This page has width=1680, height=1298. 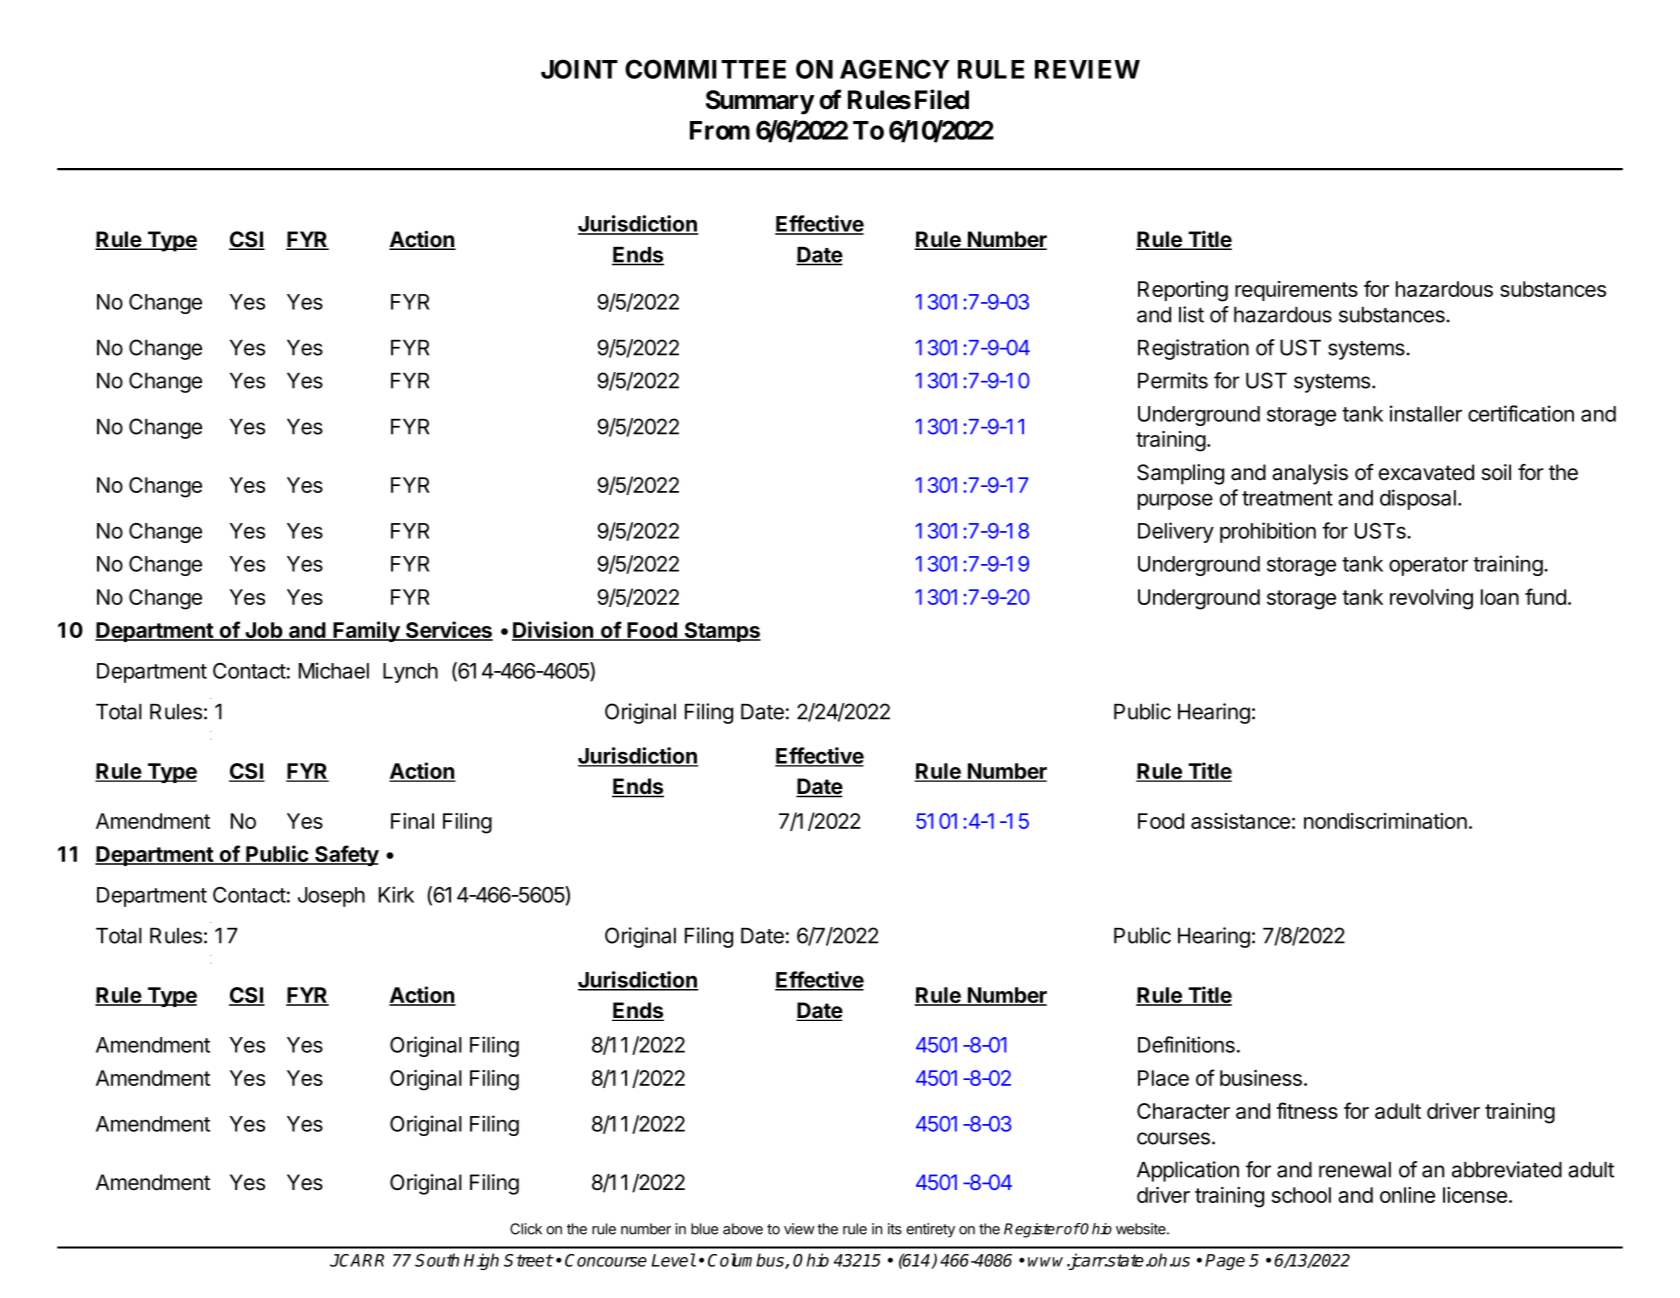 What do you see at coordinates (942, 99) in the page?
I see `Filed` at bounding box center [942, 99].
